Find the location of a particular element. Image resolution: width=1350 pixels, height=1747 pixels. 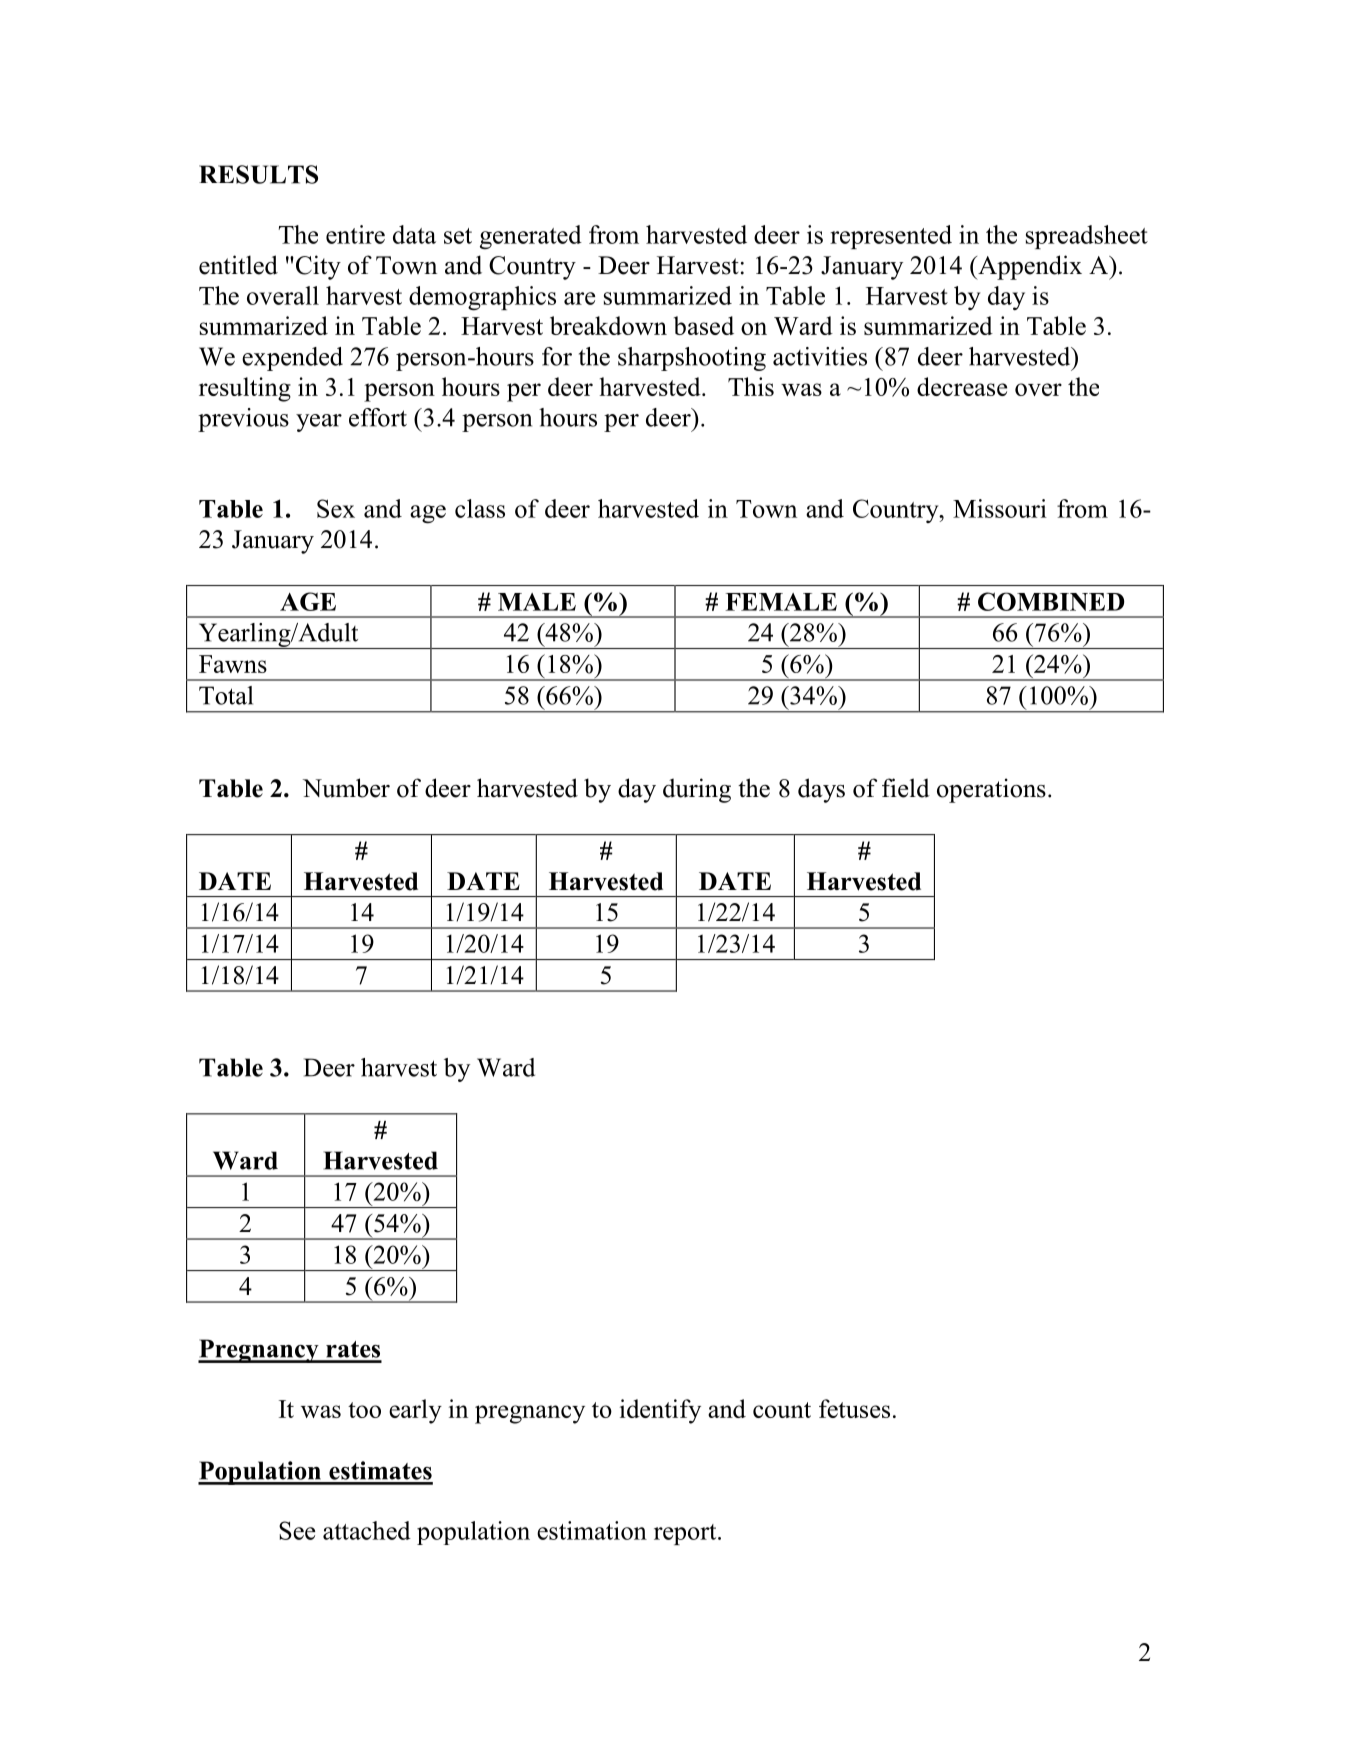

Missouri is located at coordinates (1000, 508).
